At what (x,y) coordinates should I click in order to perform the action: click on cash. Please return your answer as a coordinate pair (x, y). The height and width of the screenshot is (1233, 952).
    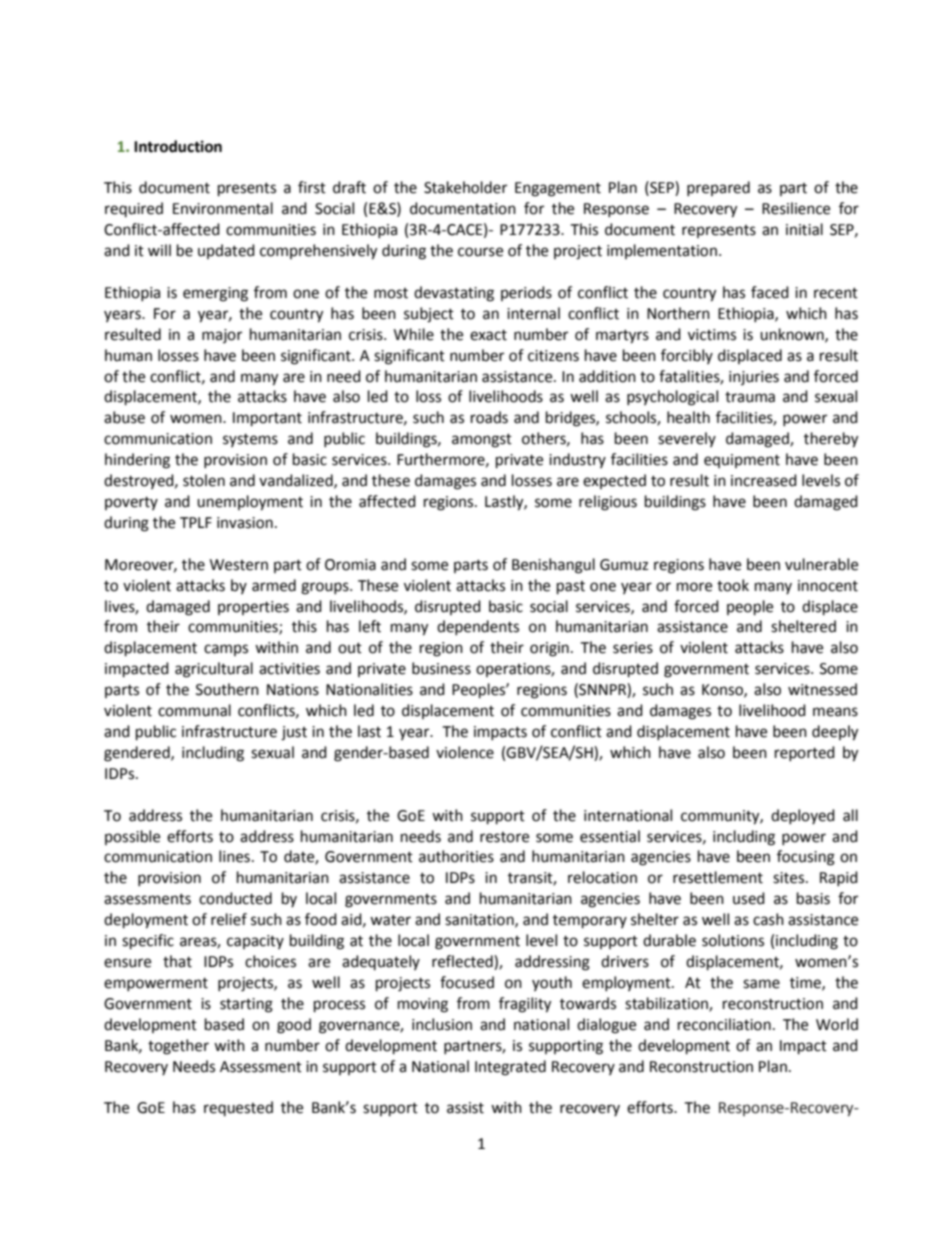
    Looking at the image, I should click on (768, 919).
